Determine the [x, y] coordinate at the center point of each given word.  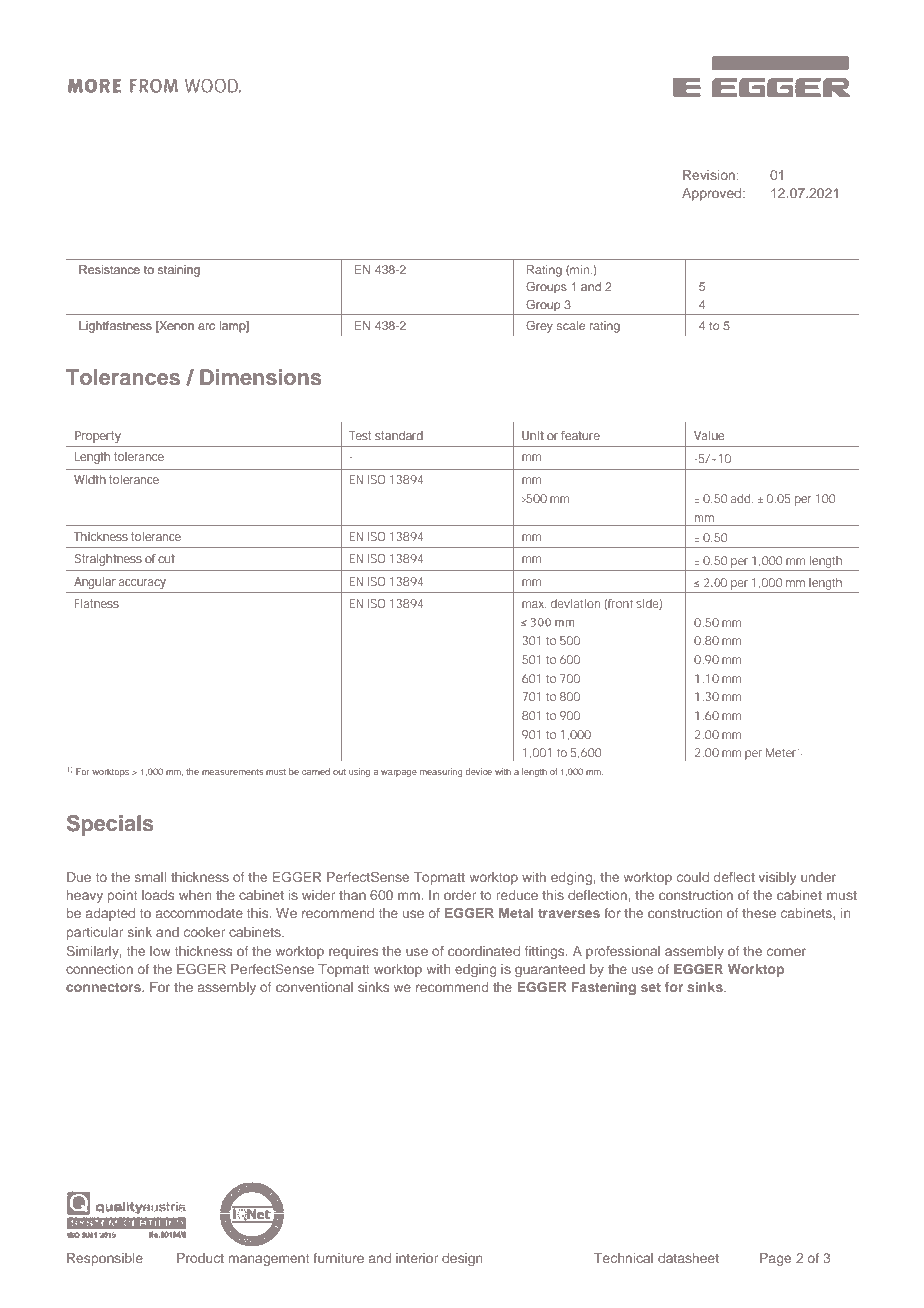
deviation [575, 603]
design [462, 1259]
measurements [233, 772]
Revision [709, 175]
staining [179, 271]
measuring [441, 772]
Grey [539, 327]
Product [200, 1258]
